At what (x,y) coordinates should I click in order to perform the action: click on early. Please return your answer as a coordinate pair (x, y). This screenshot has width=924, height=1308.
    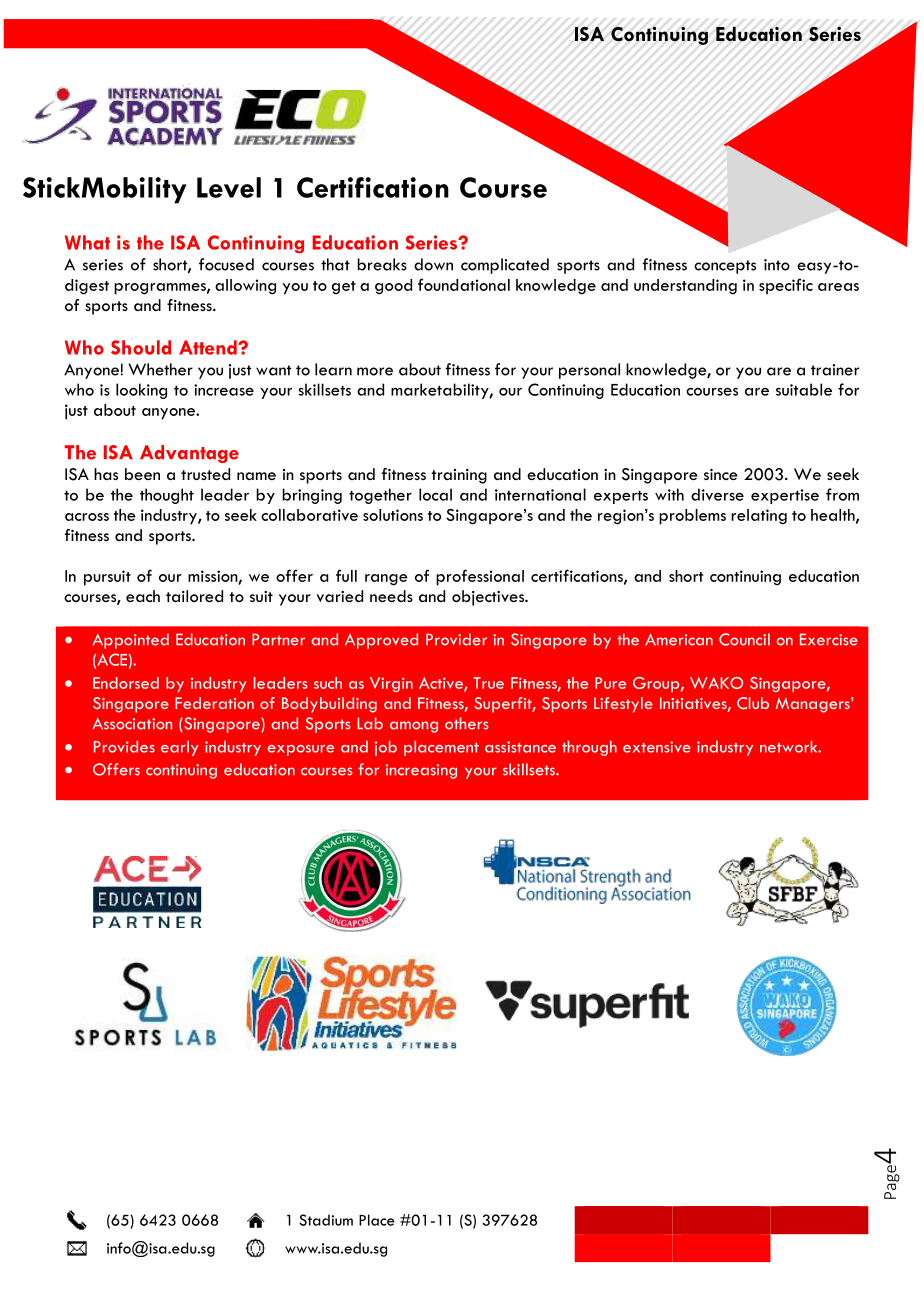
    Looking at the image, I should click on (180, 748).
